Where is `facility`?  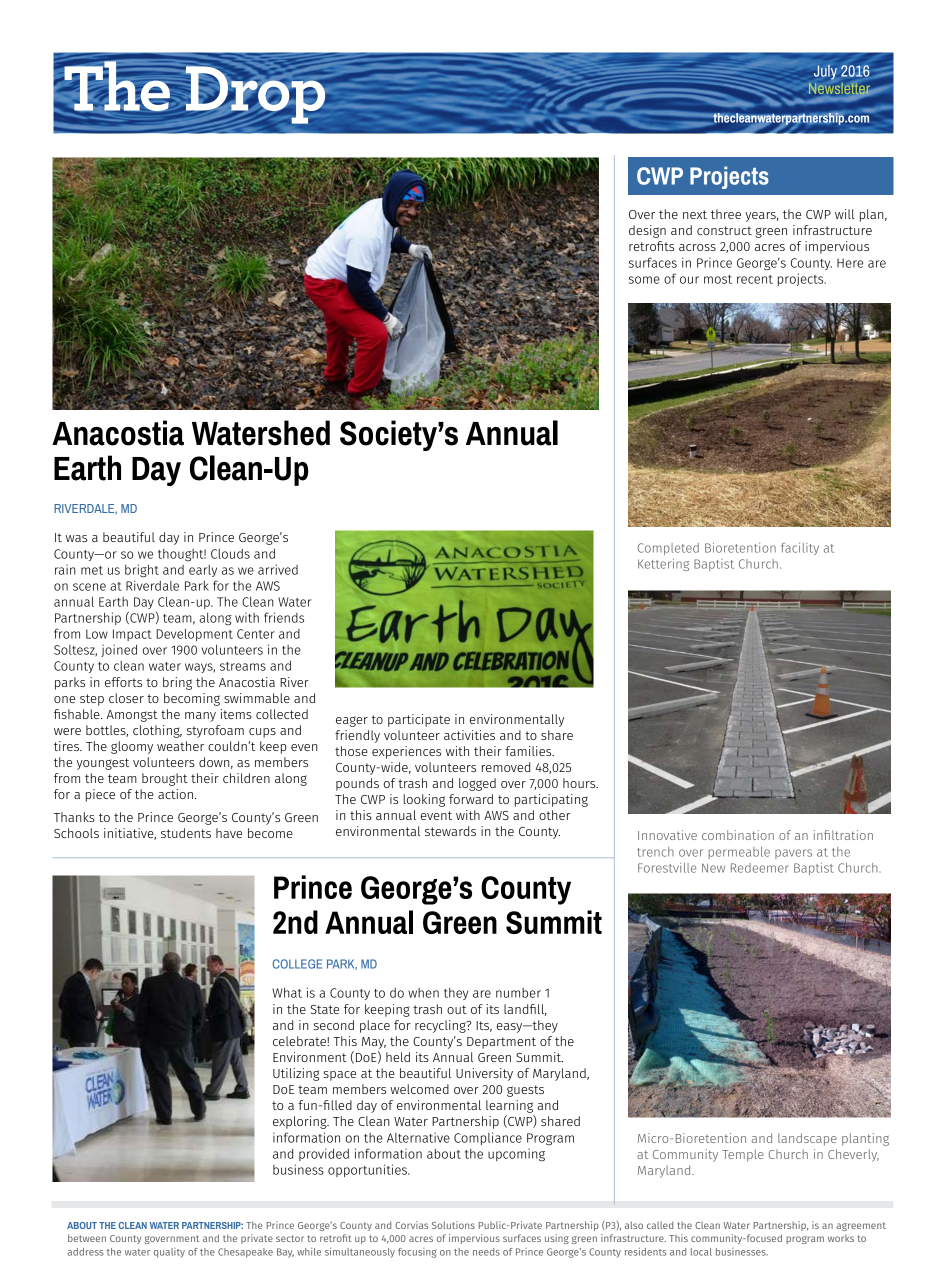
facility is located at coordinates (800, 549).
